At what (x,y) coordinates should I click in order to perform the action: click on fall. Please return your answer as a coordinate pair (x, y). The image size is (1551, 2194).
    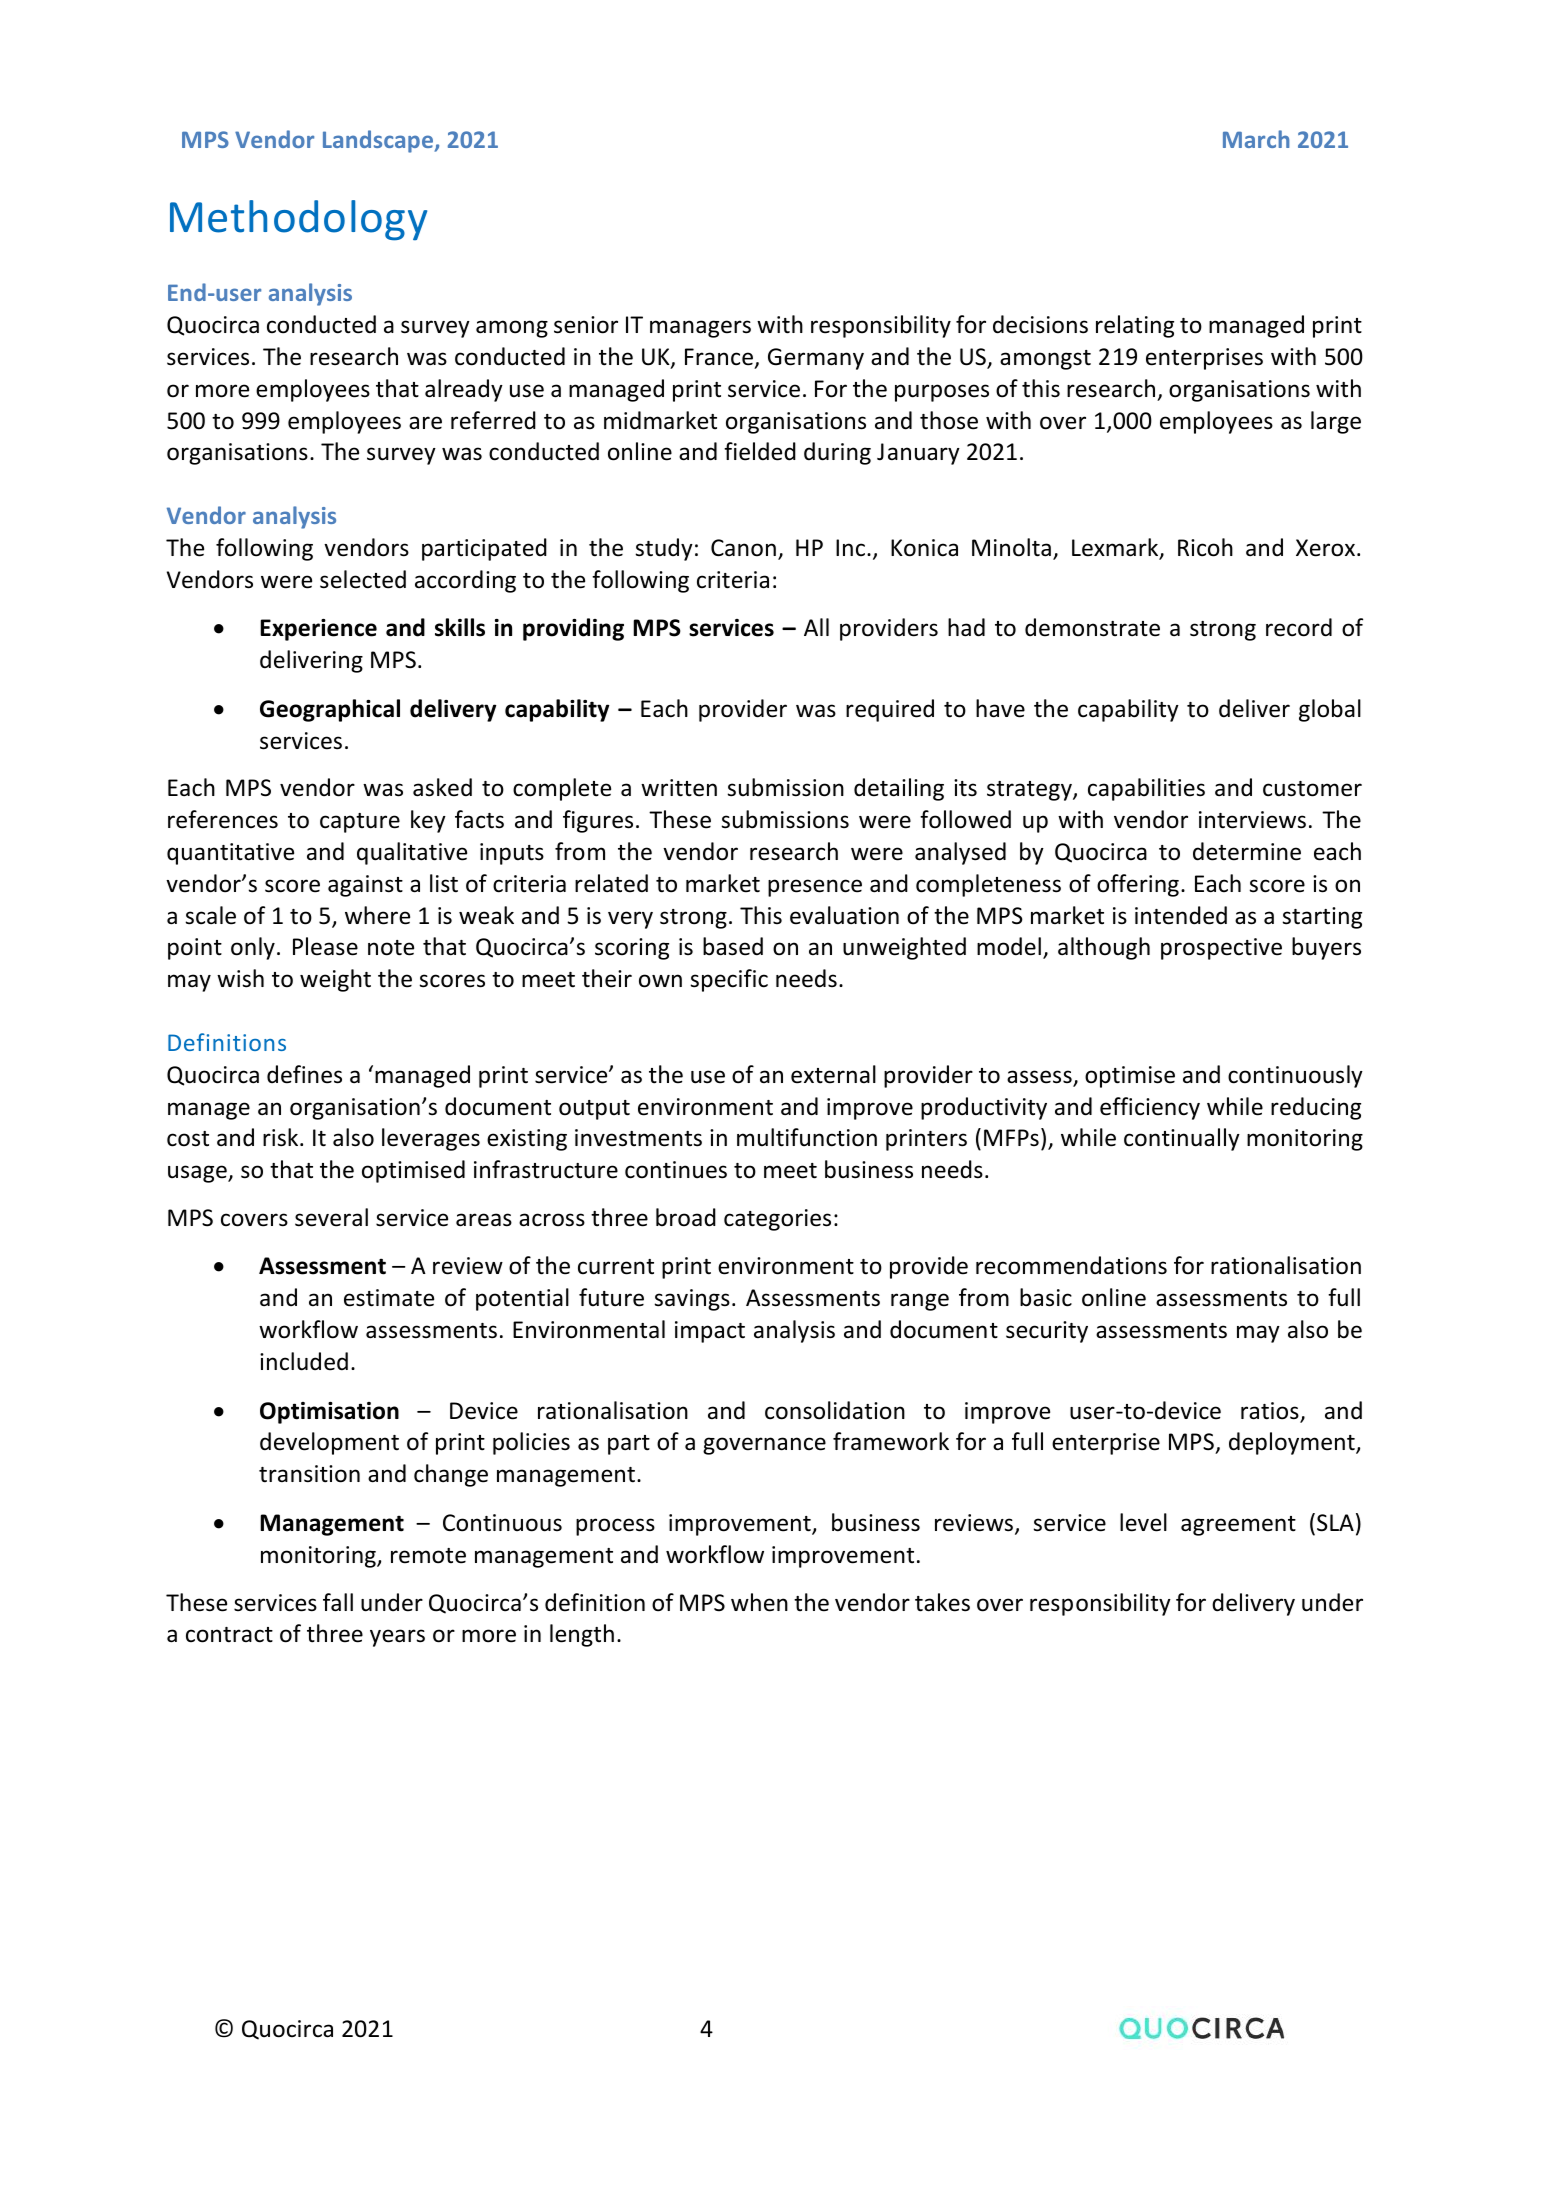
    Looking at the image, I should click on (338, 1602).
